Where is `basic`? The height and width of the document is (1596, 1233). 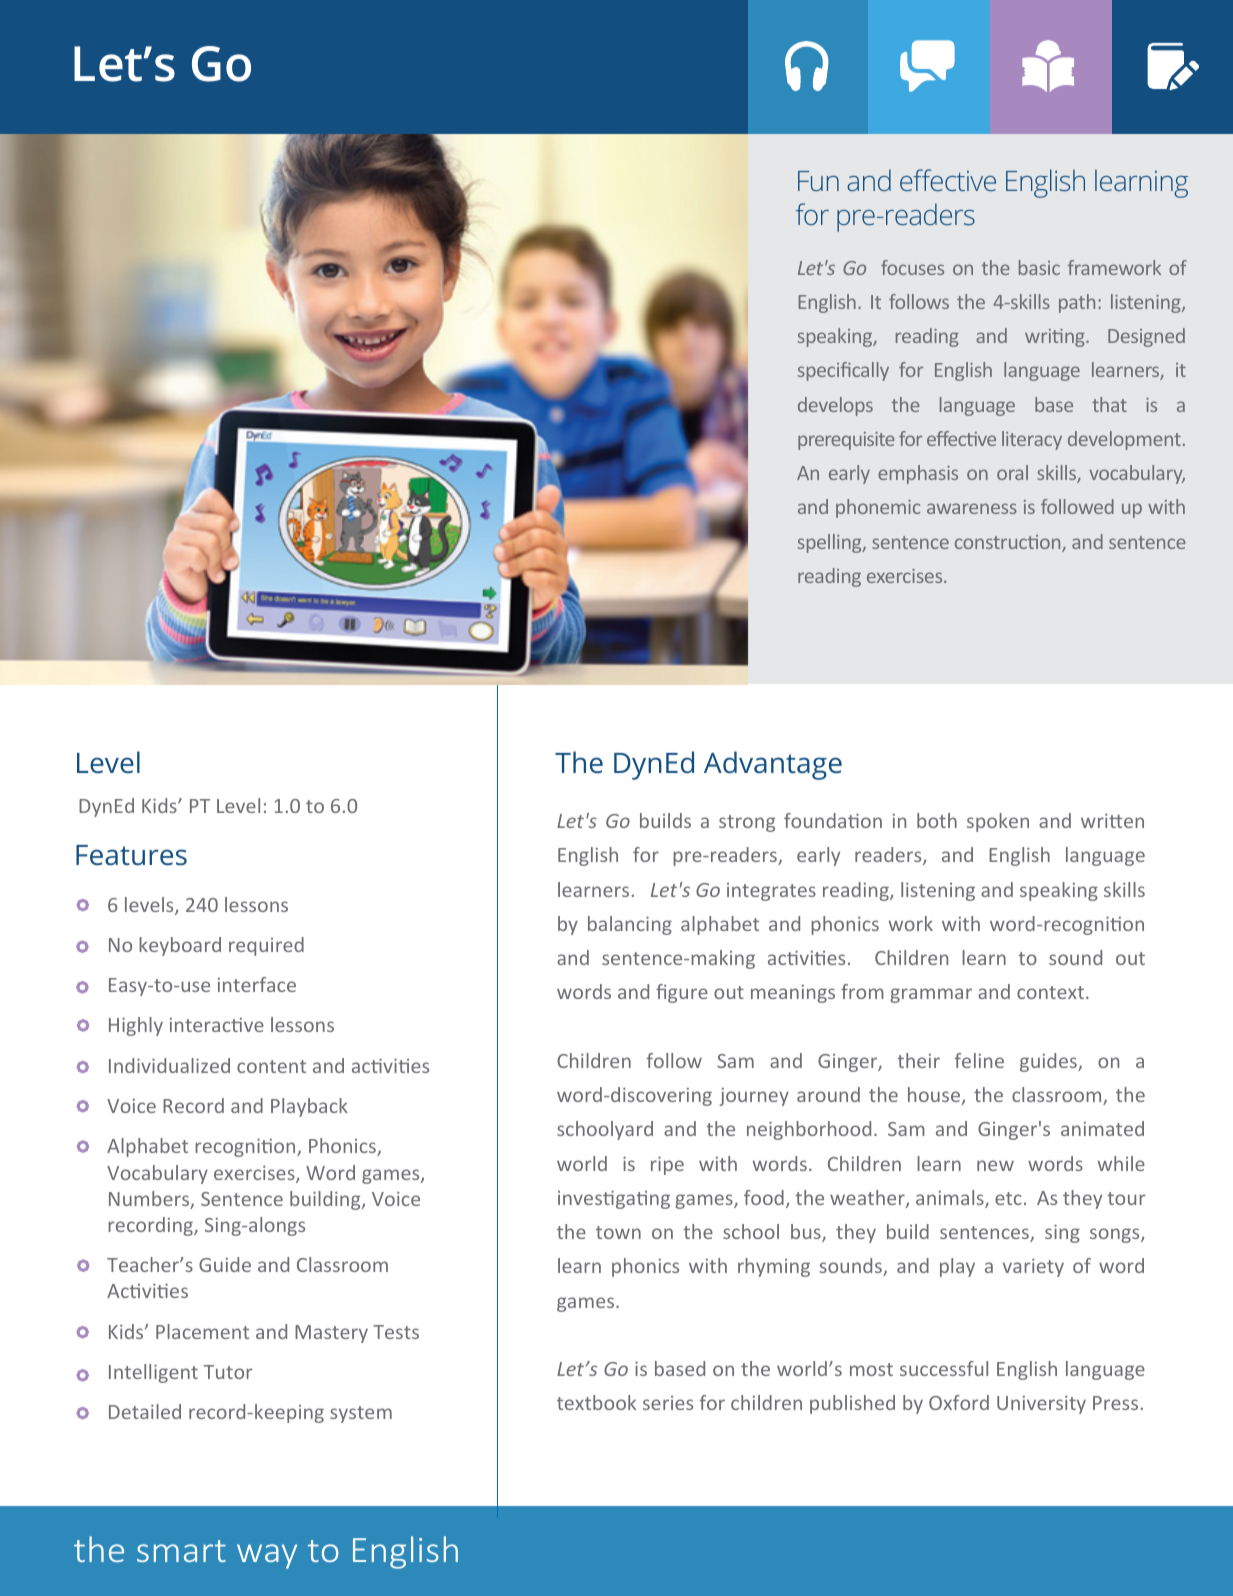
basic is located at coordinates (1039, 267).
